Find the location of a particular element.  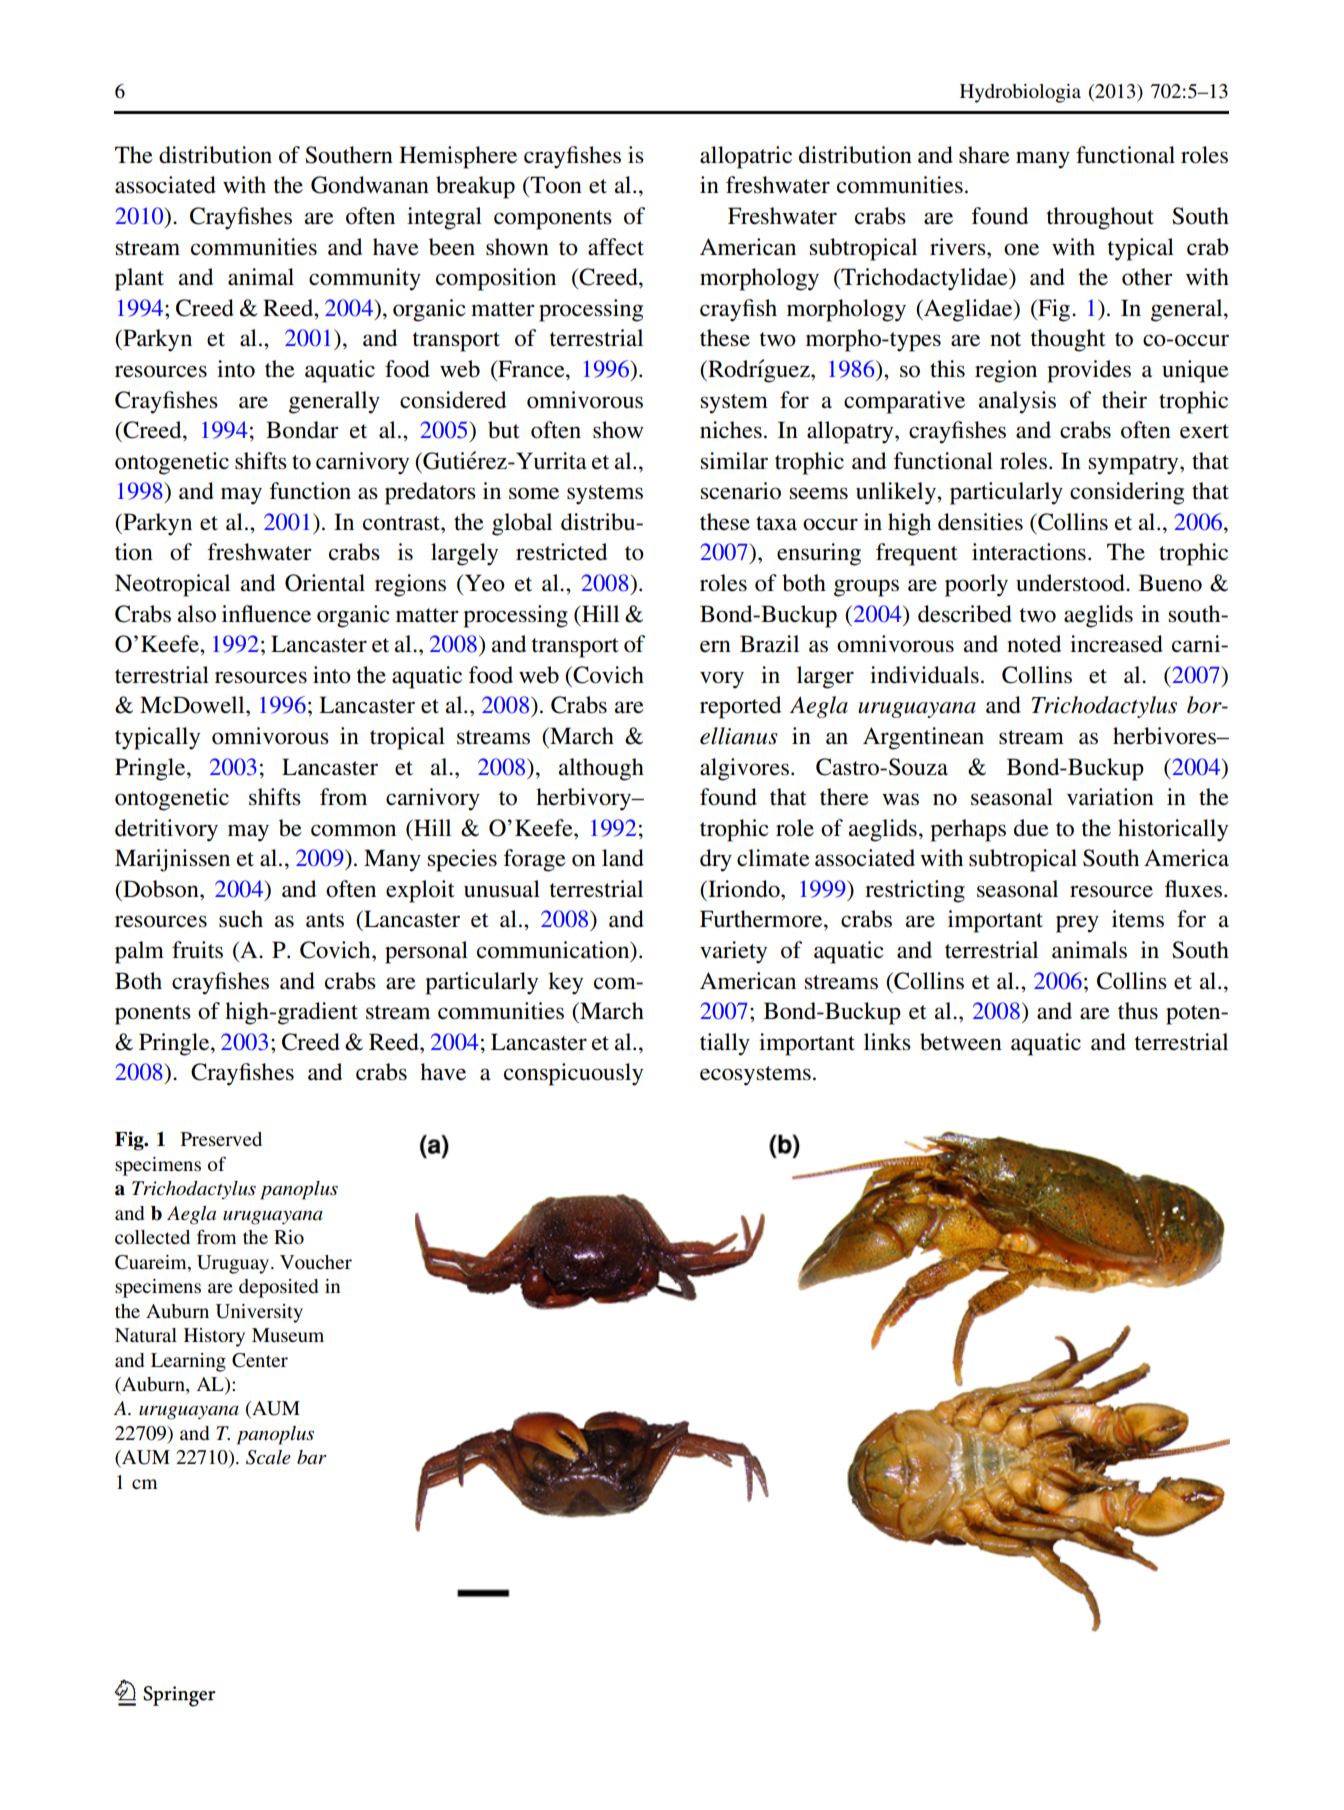

bar is located at coordinates (312, 1457).
